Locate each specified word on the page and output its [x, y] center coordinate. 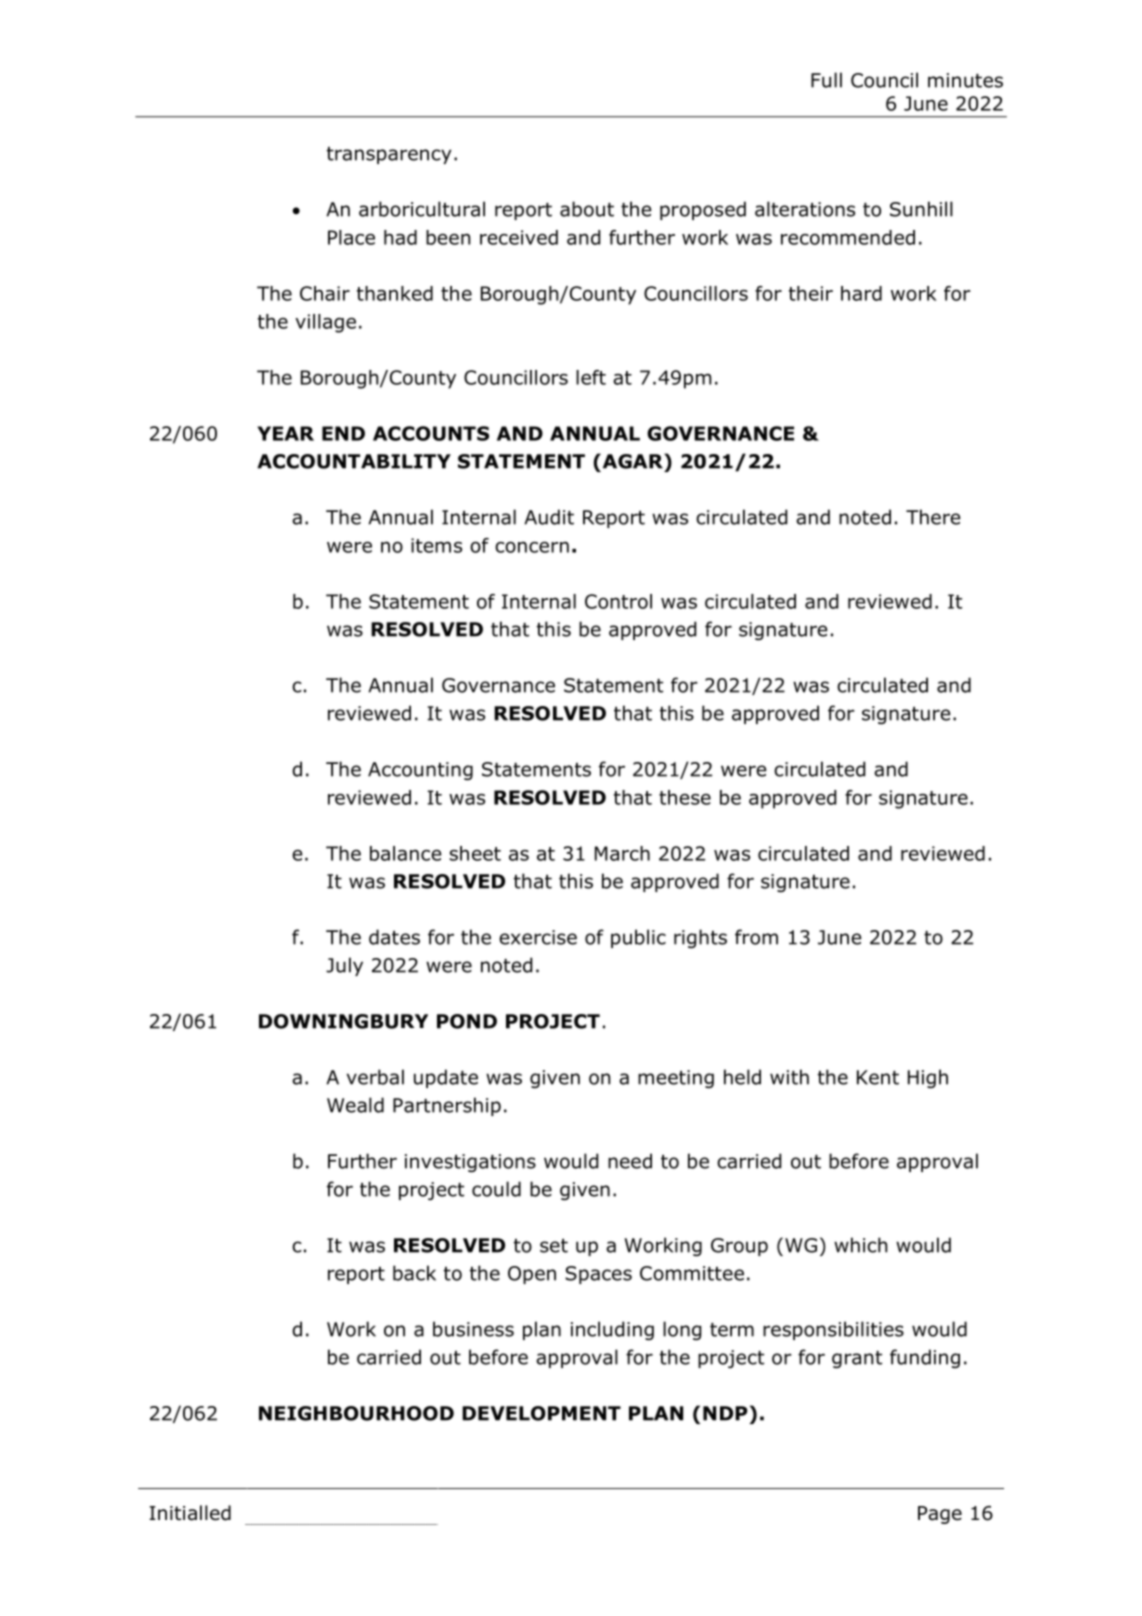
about [587, 209]
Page [940, 1515]
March [622, 853]
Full [826, 80]
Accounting [420, 771]
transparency [389, 155]
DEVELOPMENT [541, 1413]
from [756, 937]
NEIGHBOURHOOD [356, 1413]
